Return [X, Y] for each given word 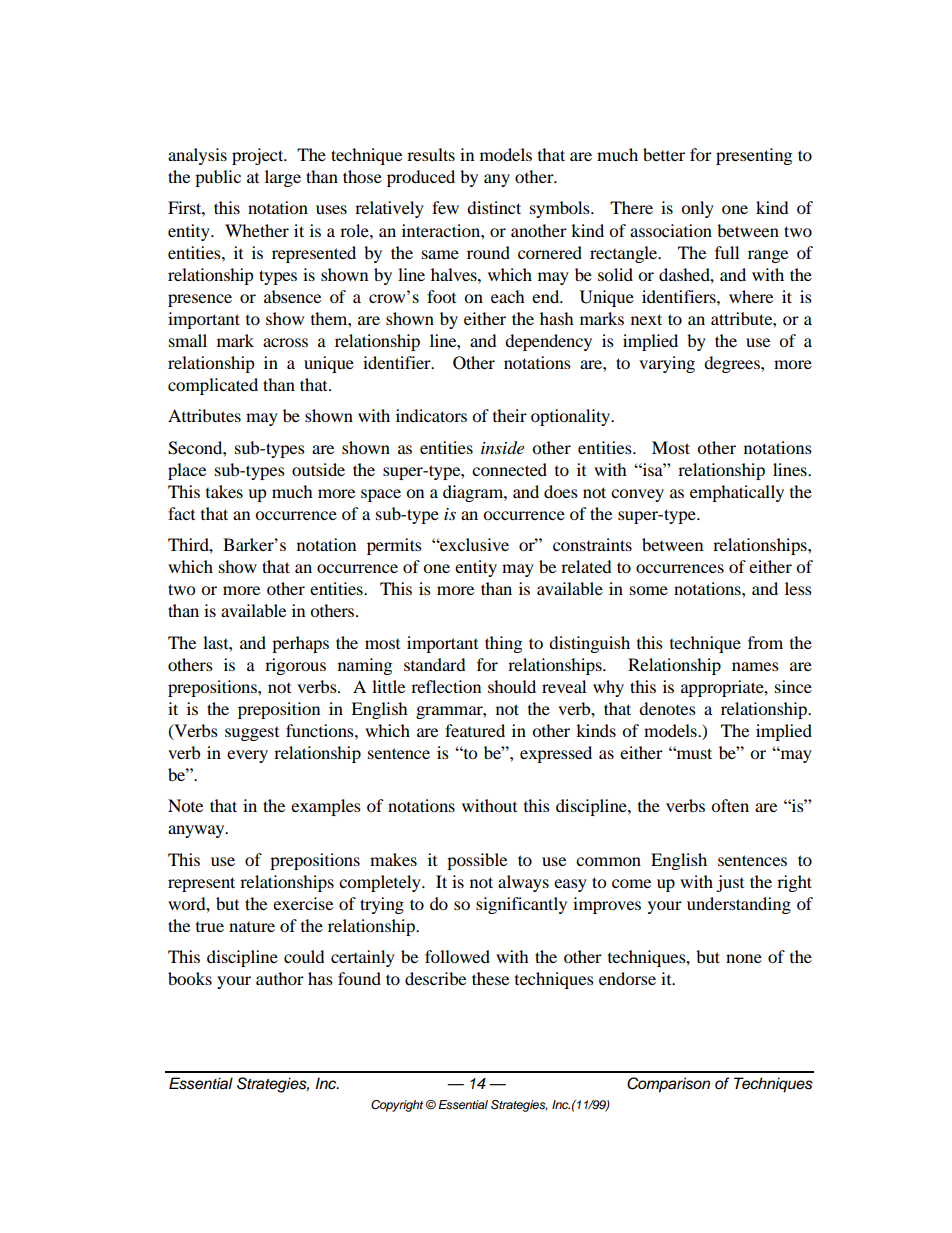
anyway [197, 831]
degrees [733, 364]
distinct [494, 207]
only [697, 209]
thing [503, 644]
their [510, 415]
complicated [213, 386]
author [280, 978]
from [765, 642]
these [490, 978]
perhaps [300, 644]
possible [477, 861]
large [283, 178]
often [730, 805]
